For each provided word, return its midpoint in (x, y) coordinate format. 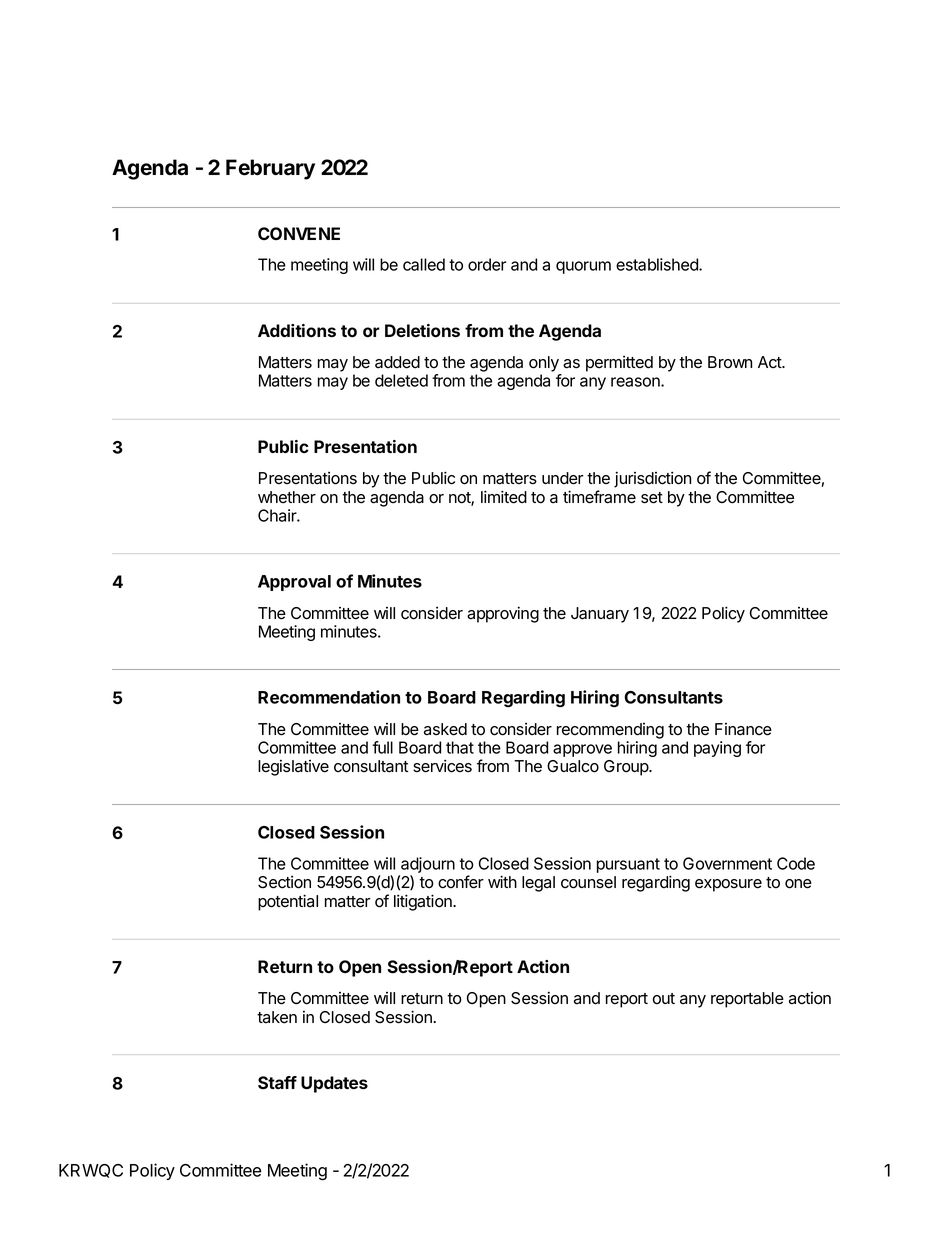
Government (727, 863)
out (663, 999)
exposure (728, 885)
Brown (730, 362)
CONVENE (299, 233)
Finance (743, 729)
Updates (334, 1084)
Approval (294, 583)
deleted (401, 380)
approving (503, 614)
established (658, 264)
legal (538, 884)
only (544, 364)
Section (284, 882)
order (487, 264)
